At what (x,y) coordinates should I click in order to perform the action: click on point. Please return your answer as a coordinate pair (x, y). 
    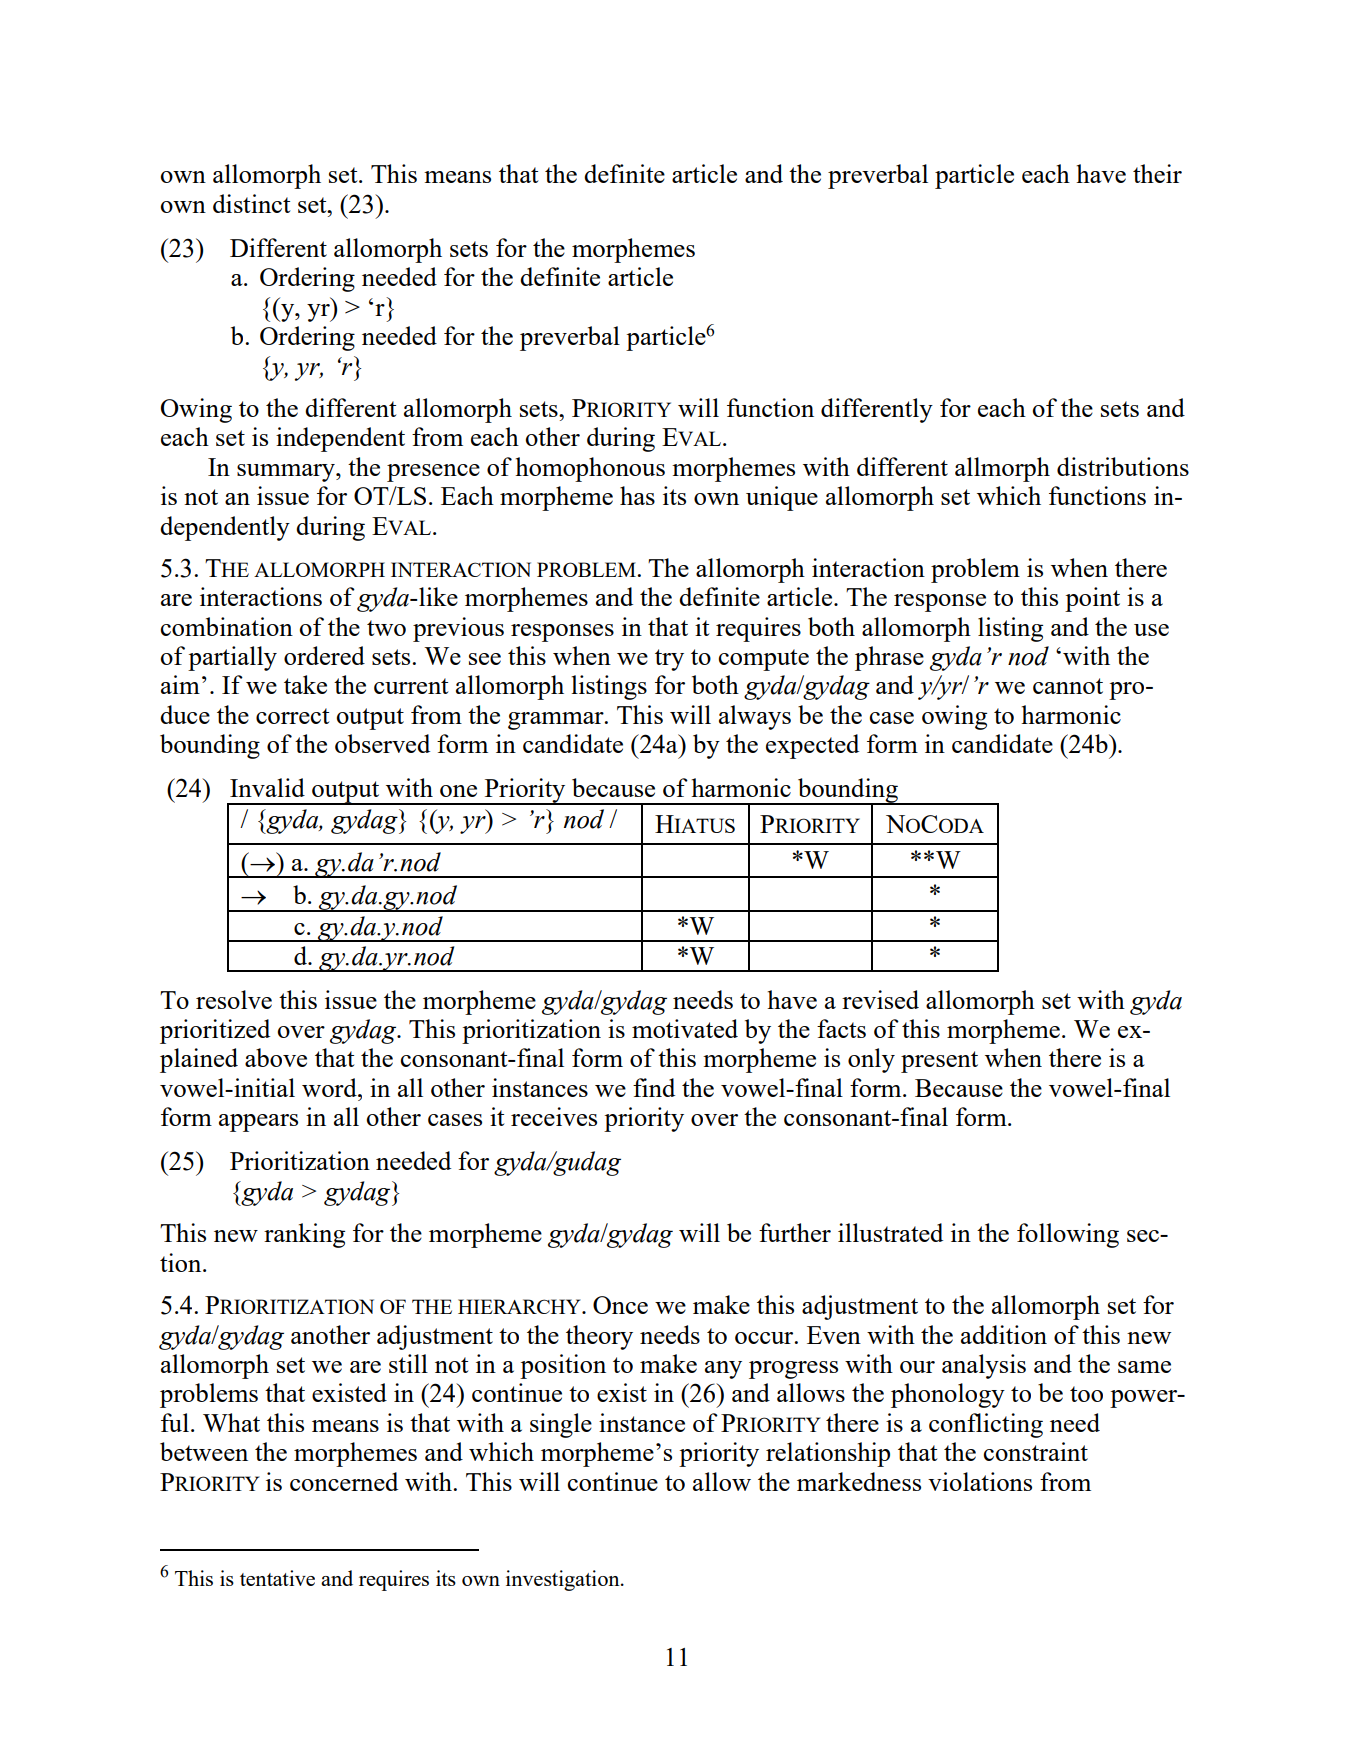
    Looking at the image, I should click on (1092, 599).
